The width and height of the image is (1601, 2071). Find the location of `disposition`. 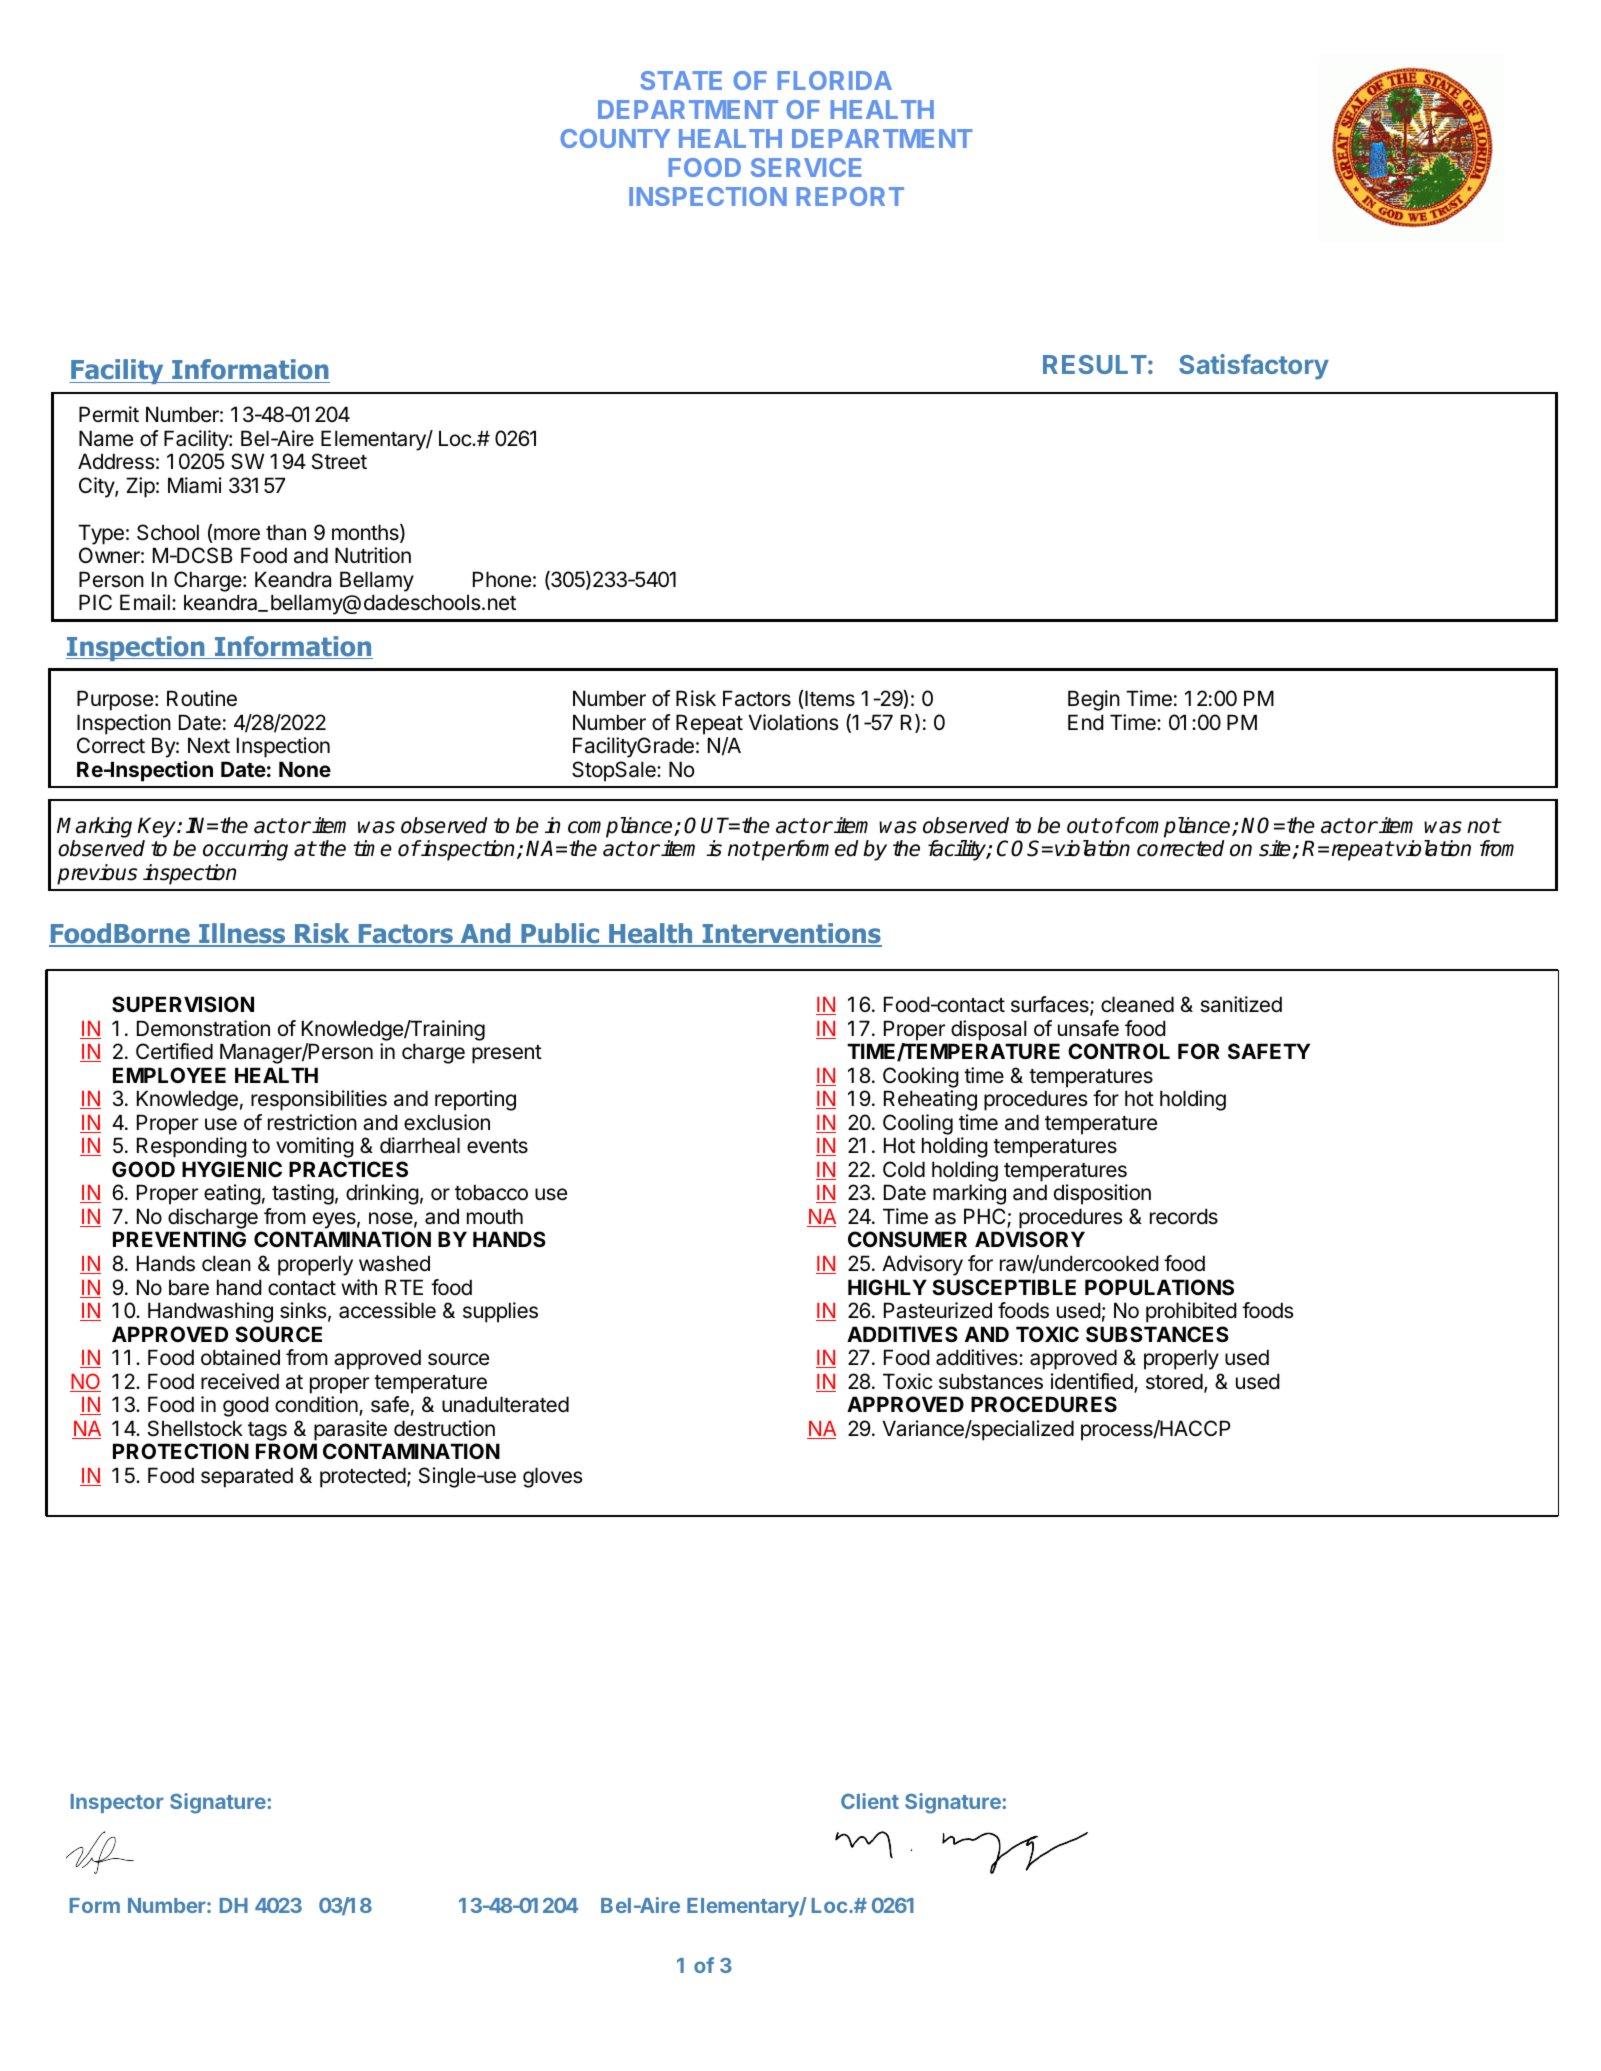

disposition is located at coordinates (1102, 1194).
